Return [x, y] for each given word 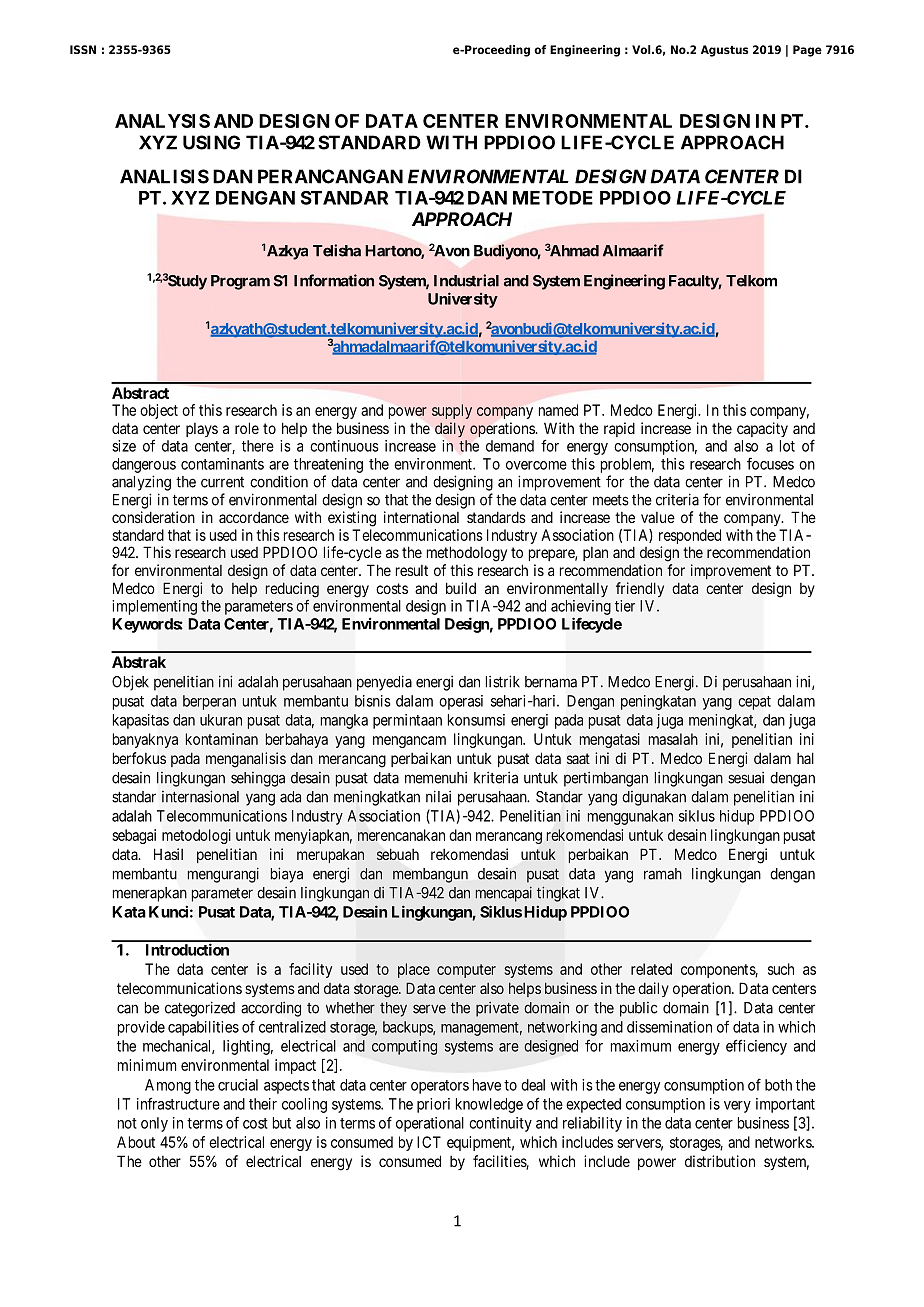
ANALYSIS [162, 121]
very [737, 1107]
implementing [154, 607]
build [461, 588]
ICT [429, 1142]
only [154, 1124]
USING [211, 142]
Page [807, 51]
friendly [640, 589]
